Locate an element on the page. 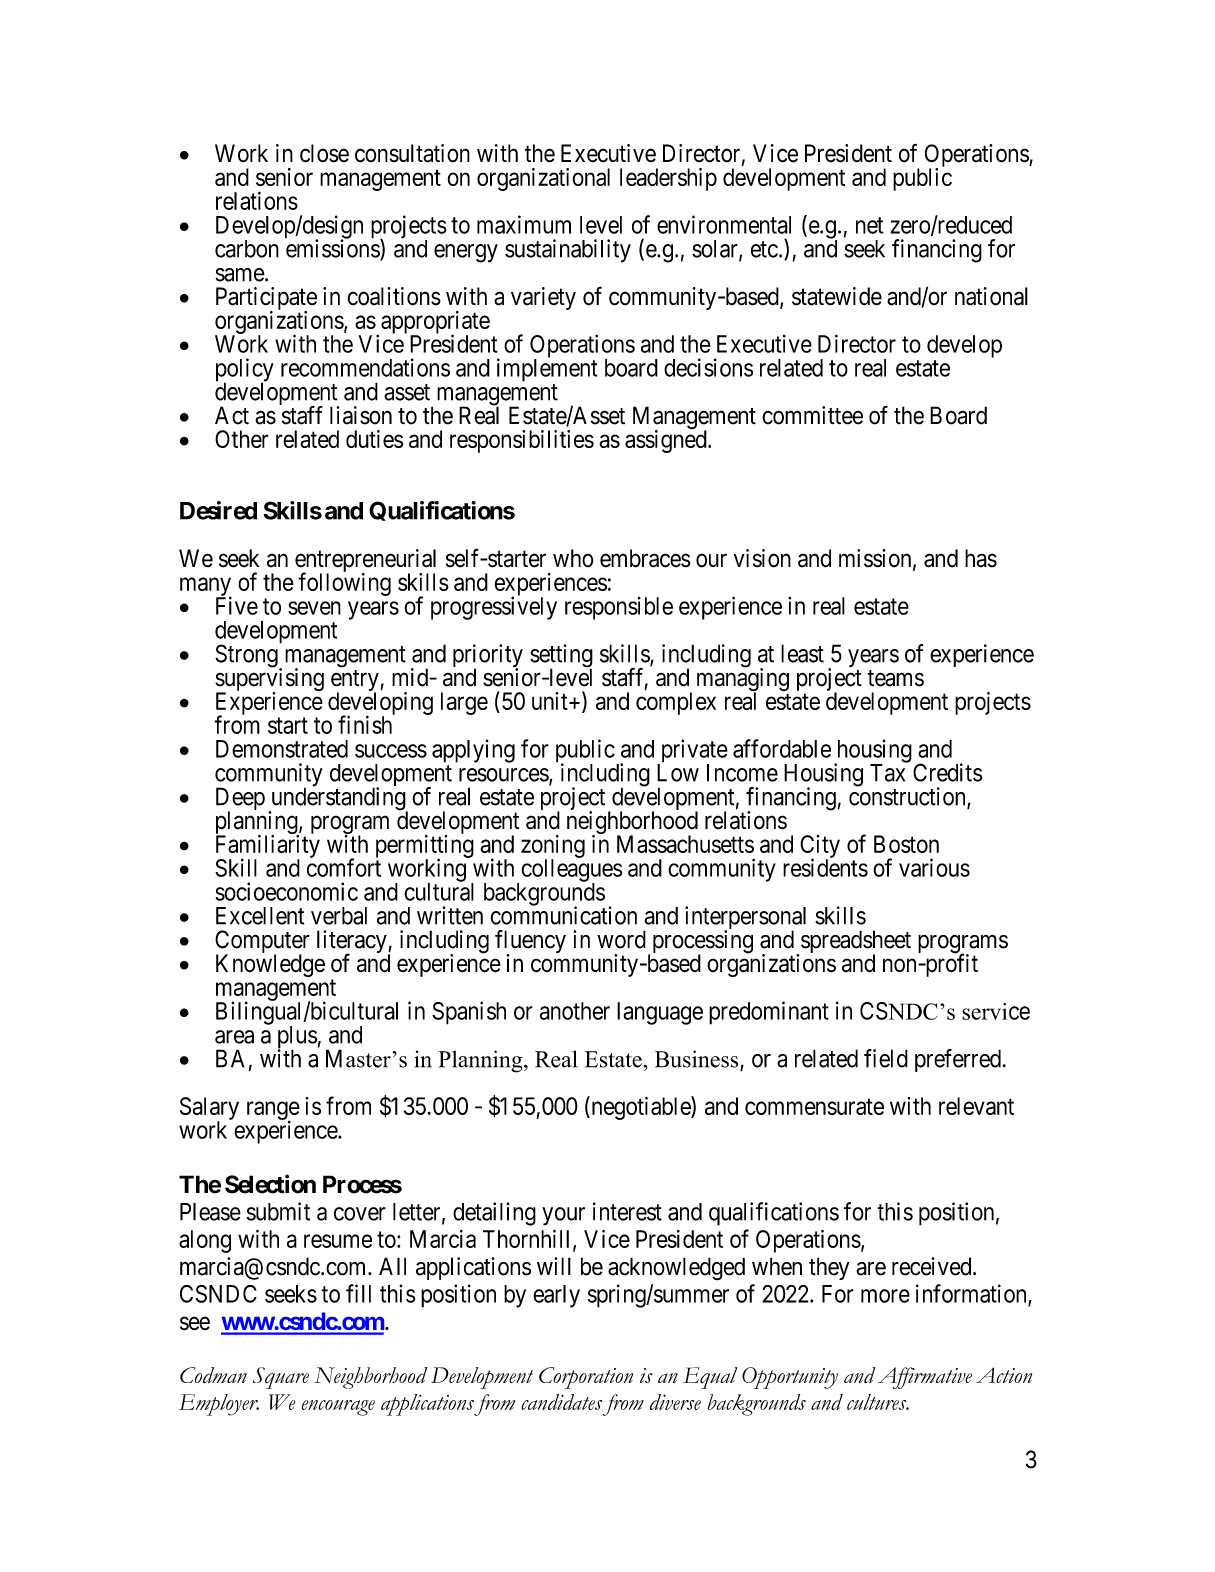 The width and height of the image is (1215, 1572). close is located at coordinates (324, 153).
